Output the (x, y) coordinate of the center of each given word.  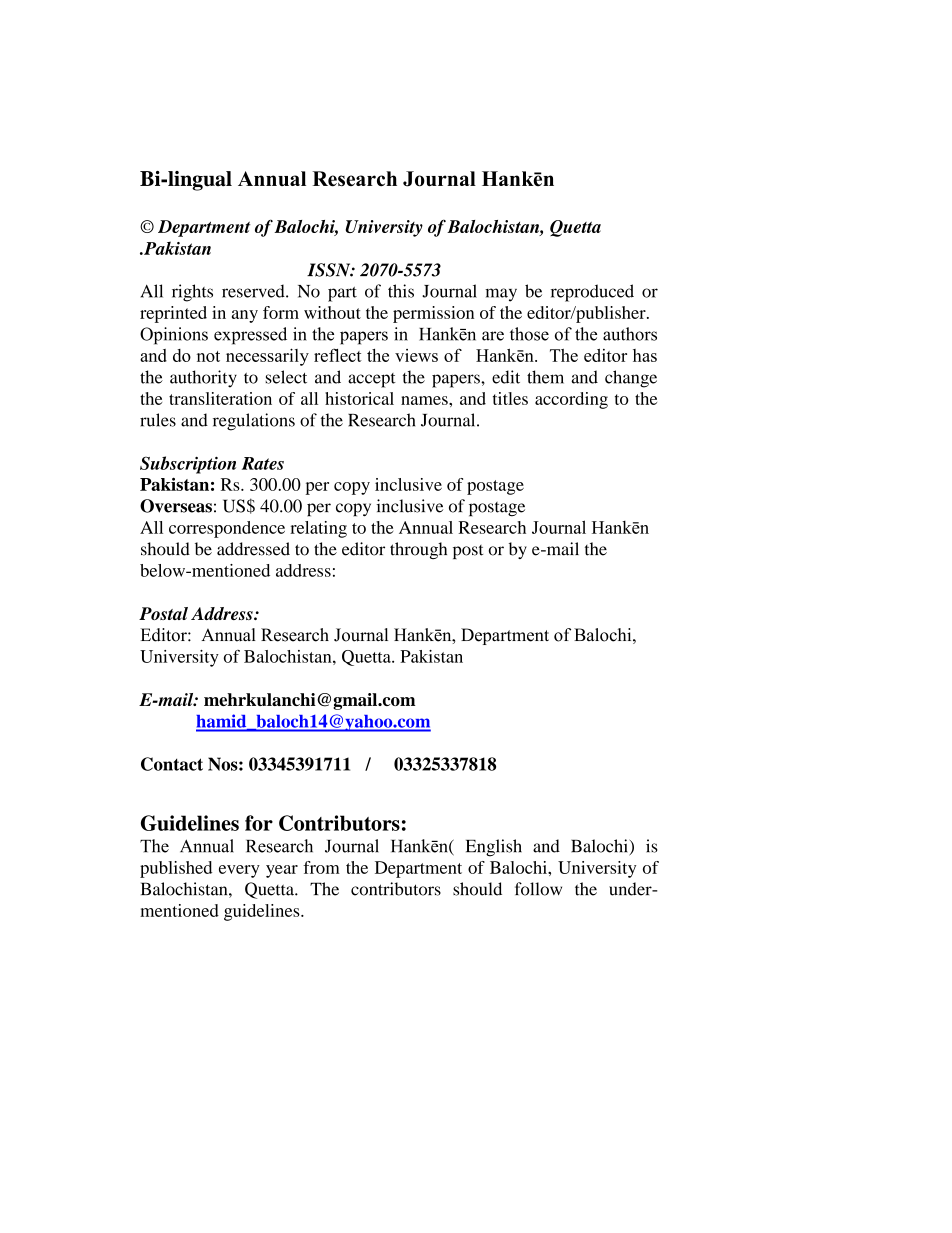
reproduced (592, 293)
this (401, 291)
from (321, 867)
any (245, 316)
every (239, 871)
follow (538, 889)
